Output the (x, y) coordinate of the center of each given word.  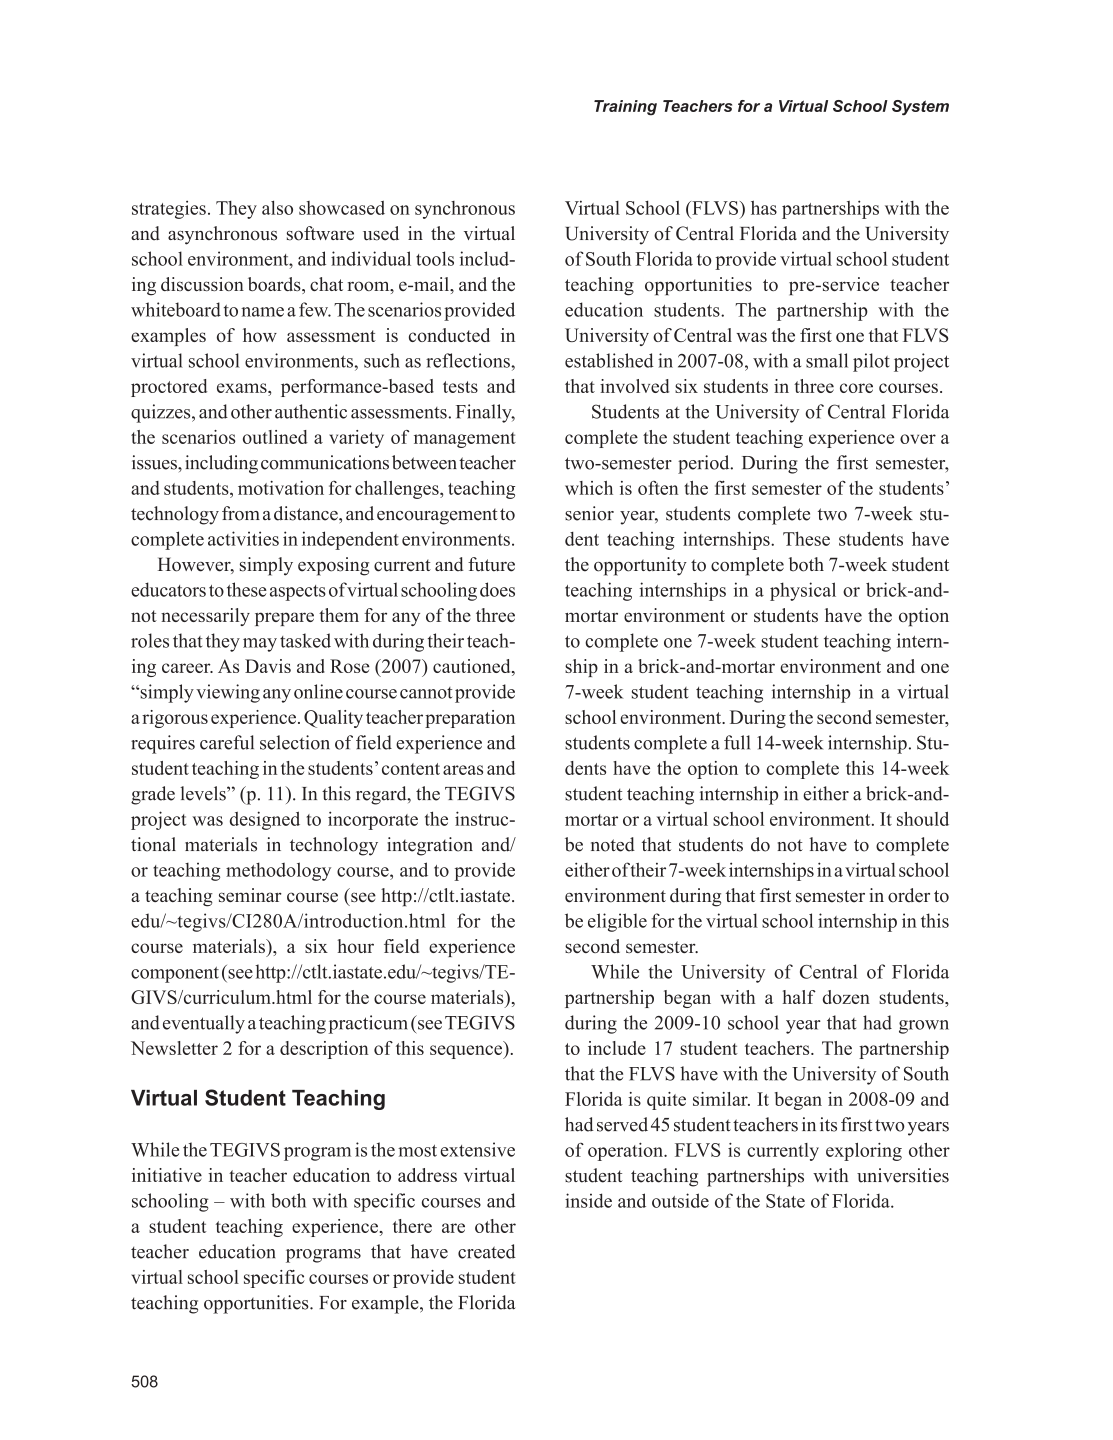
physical (803, 591)
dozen (846, 997)
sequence (467, 1052)
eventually (204, 1024)
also (277, 207)
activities (243, 538)
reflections (469, 360)
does (497, 589)
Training (625, 108)
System (920, 108)
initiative (167, 1175)
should (923, 819)
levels (204, 793)
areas (463, 770)
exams (243, 388)
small (827, 360)
